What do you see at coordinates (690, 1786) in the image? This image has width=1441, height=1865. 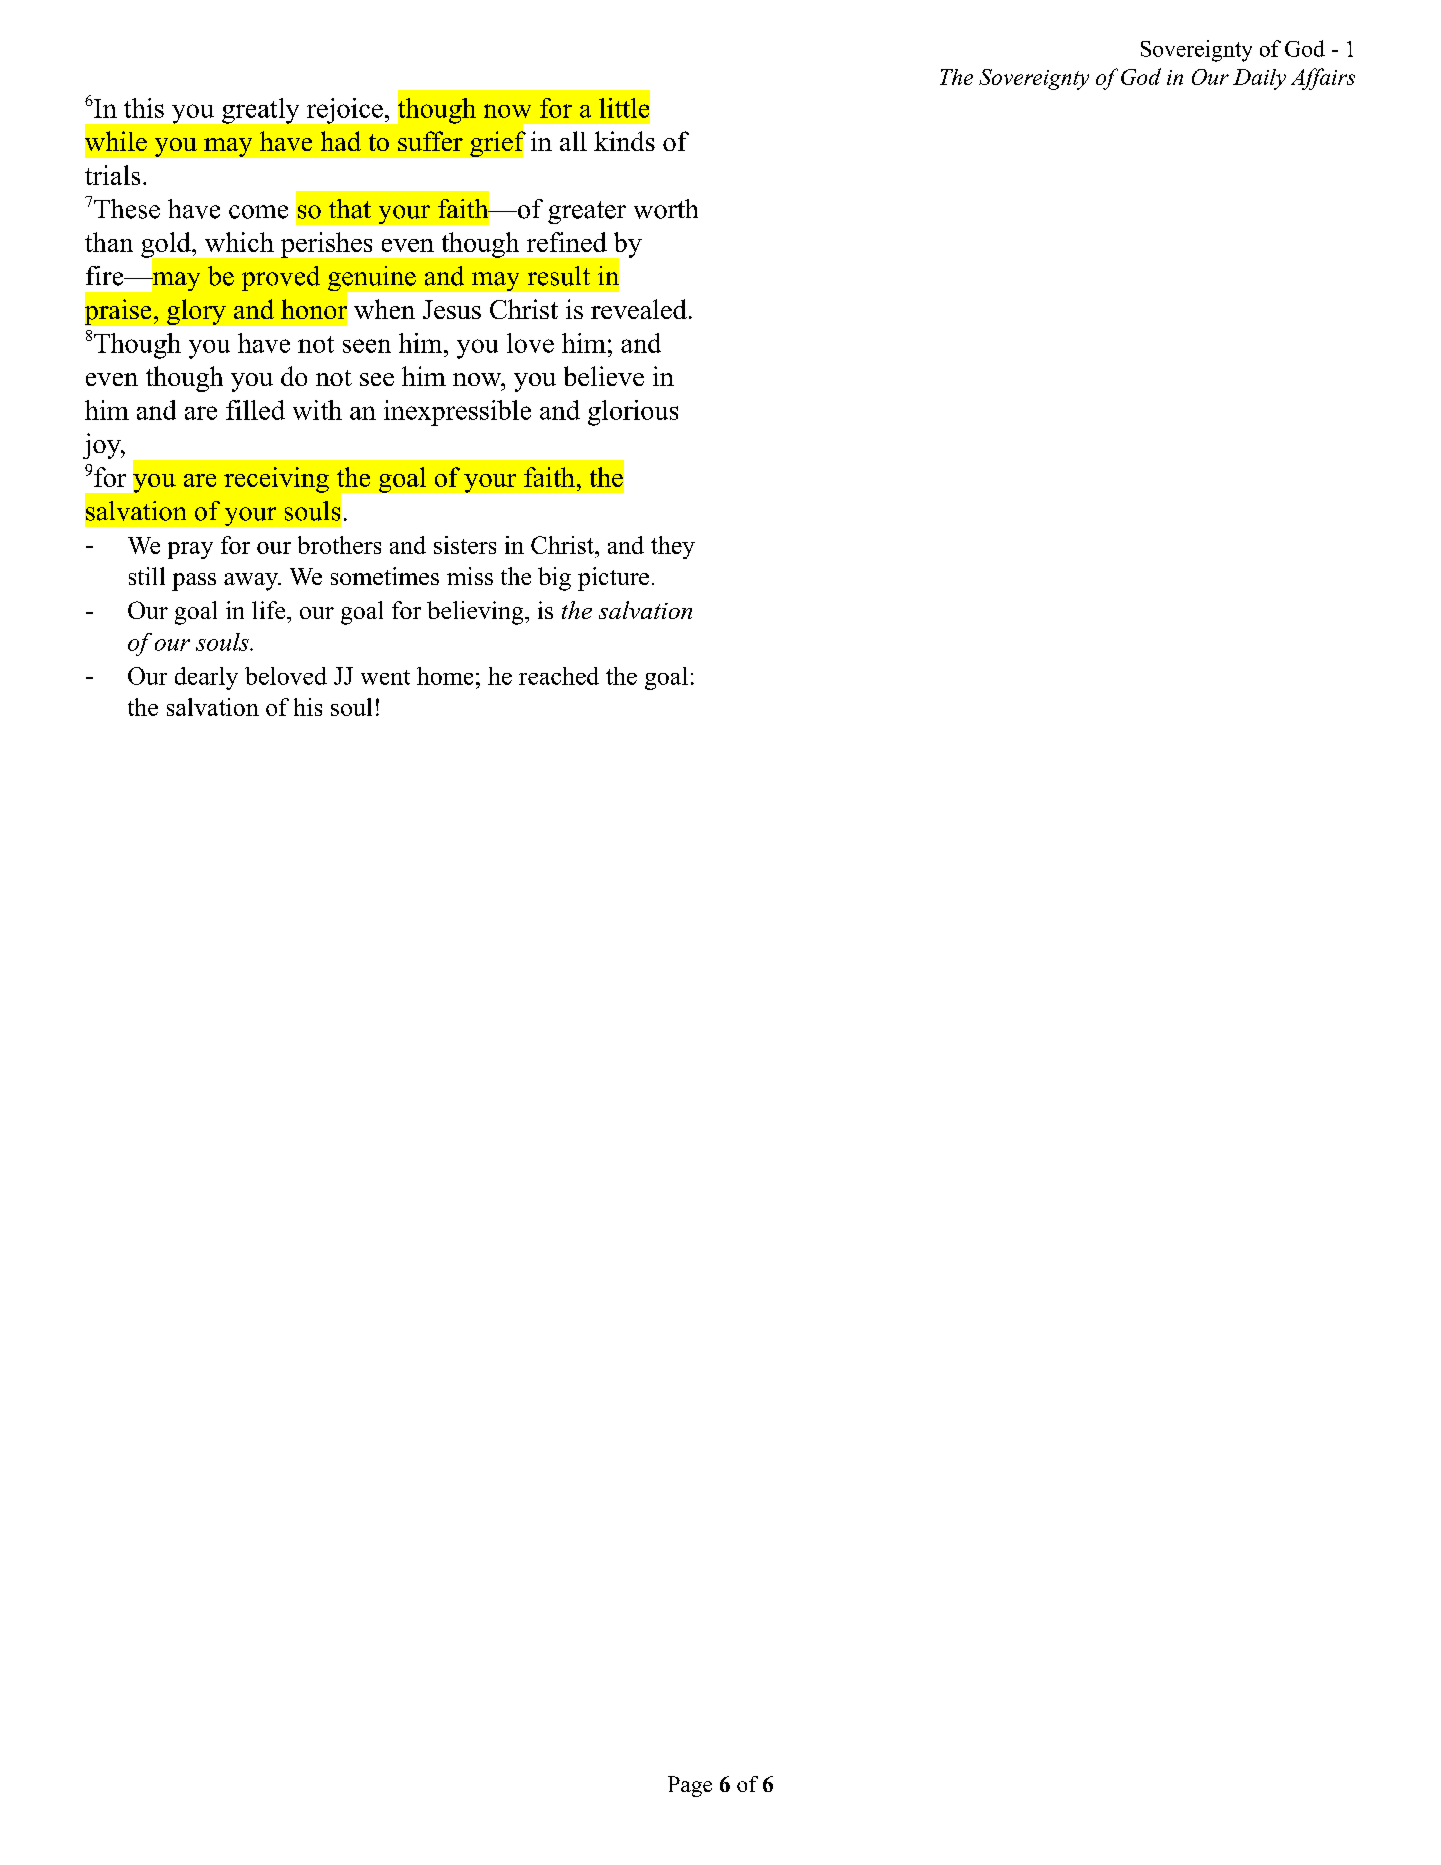 I see `Page` at bounding box center [690, 1786].
